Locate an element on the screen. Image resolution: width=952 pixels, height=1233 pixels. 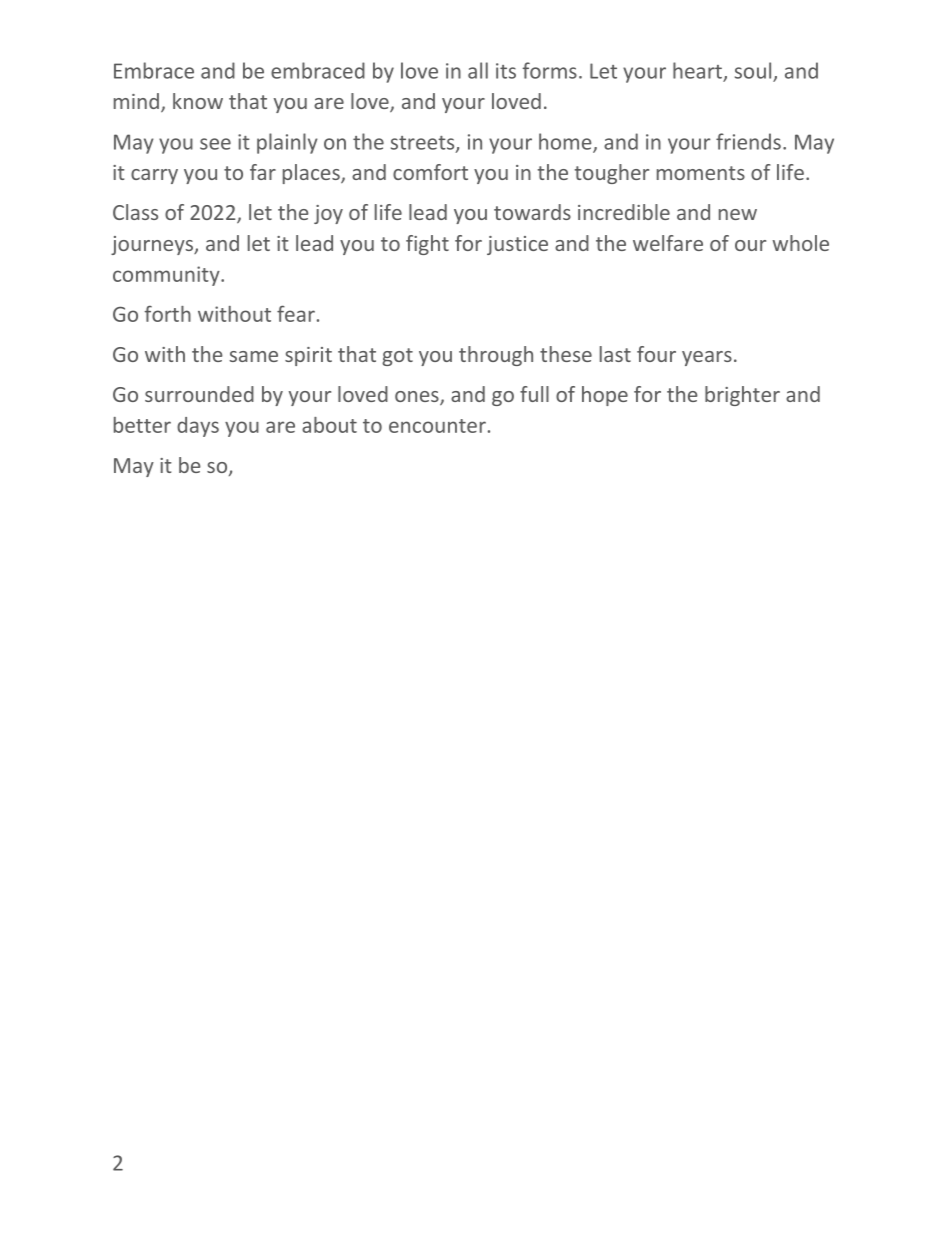
moments is located at coordinates (701, 173).
